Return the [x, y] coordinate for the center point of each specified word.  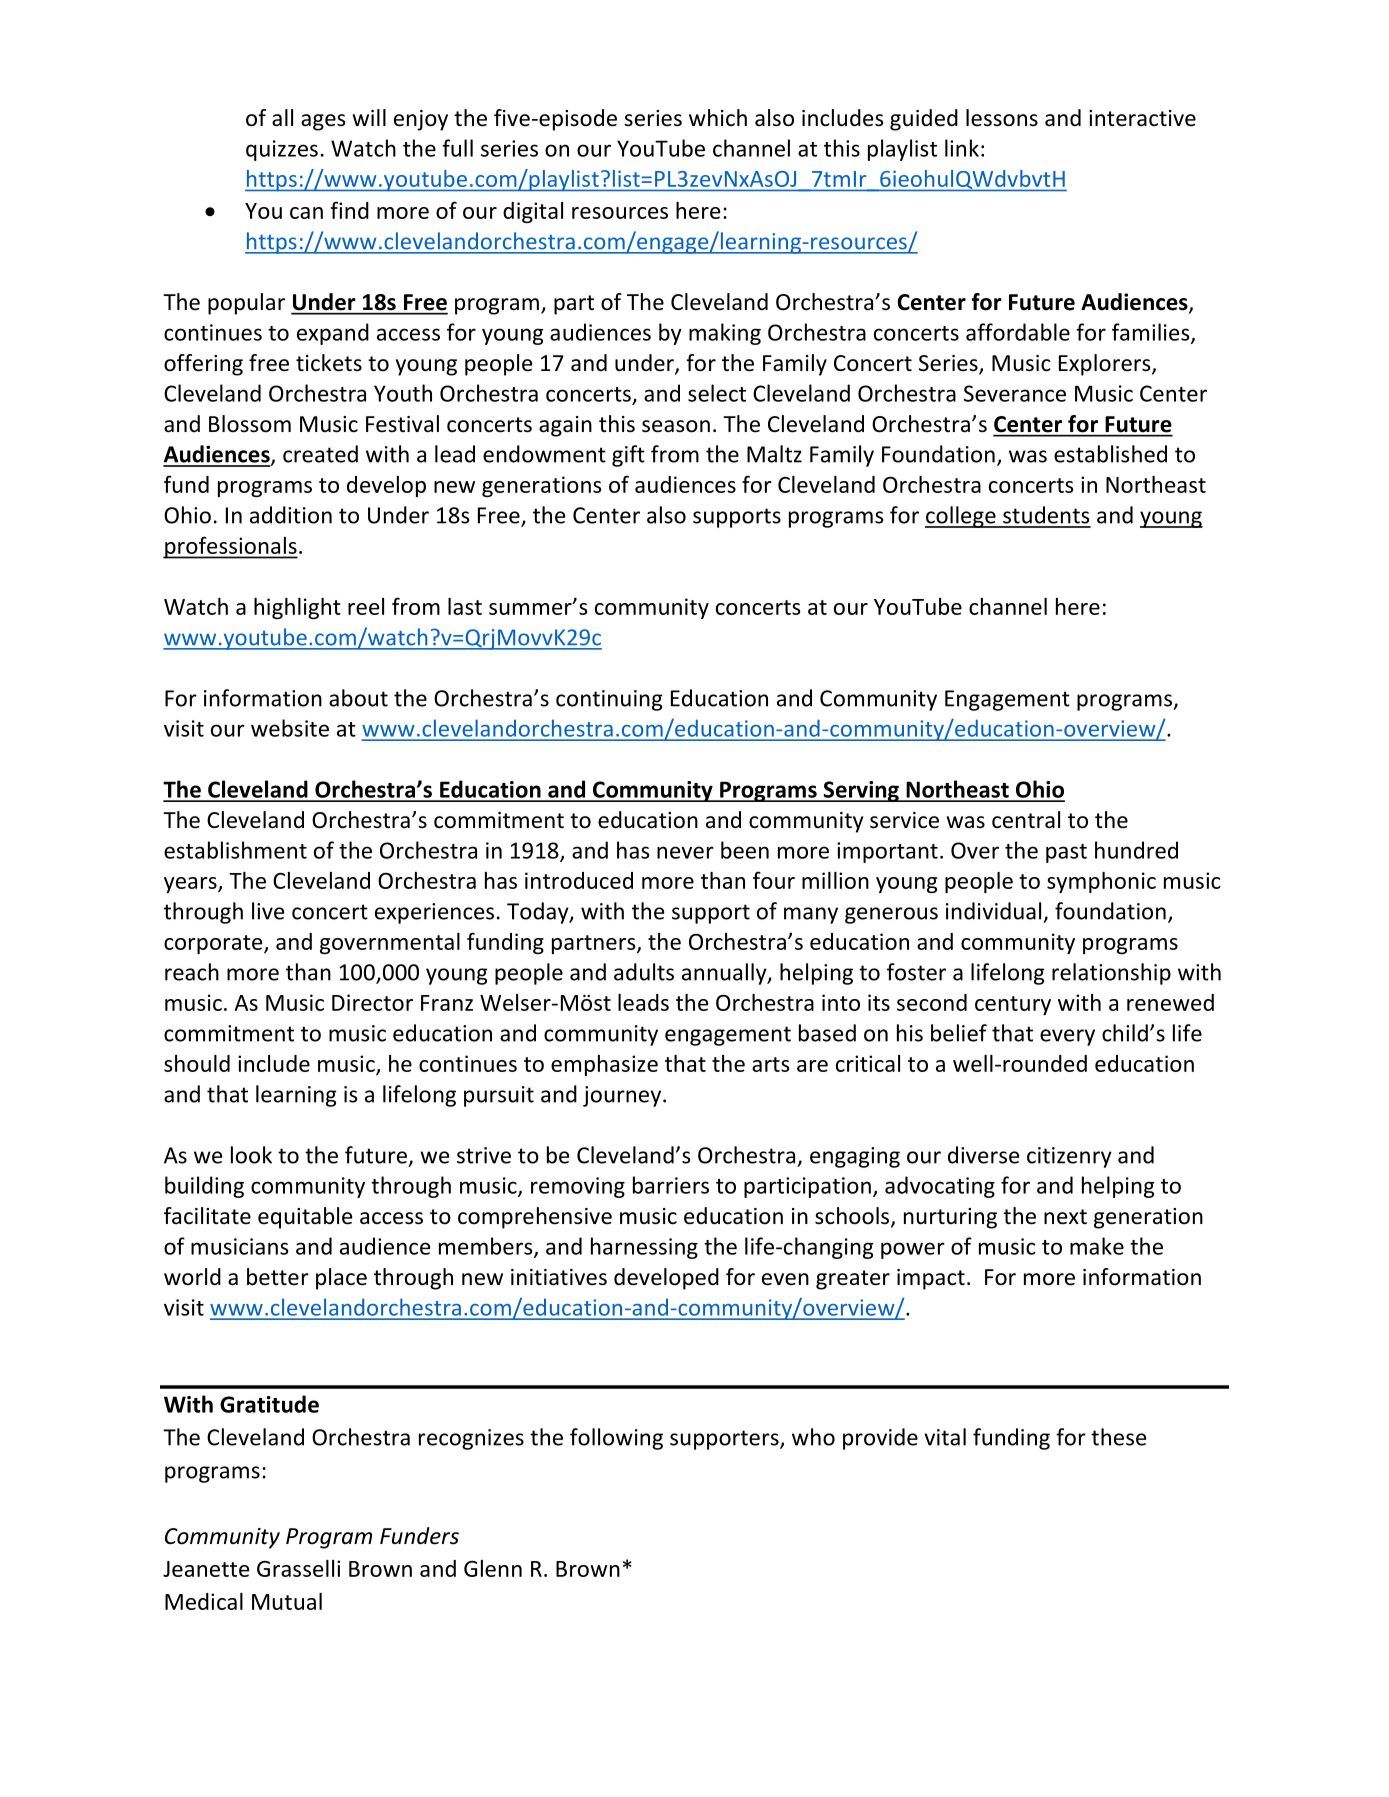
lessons [1002, 118]
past [1066, 853]
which [718, 118]
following [616, 1439]
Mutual [287, 1601]
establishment [235, 850]
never [685, 852]
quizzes [282, 150]
